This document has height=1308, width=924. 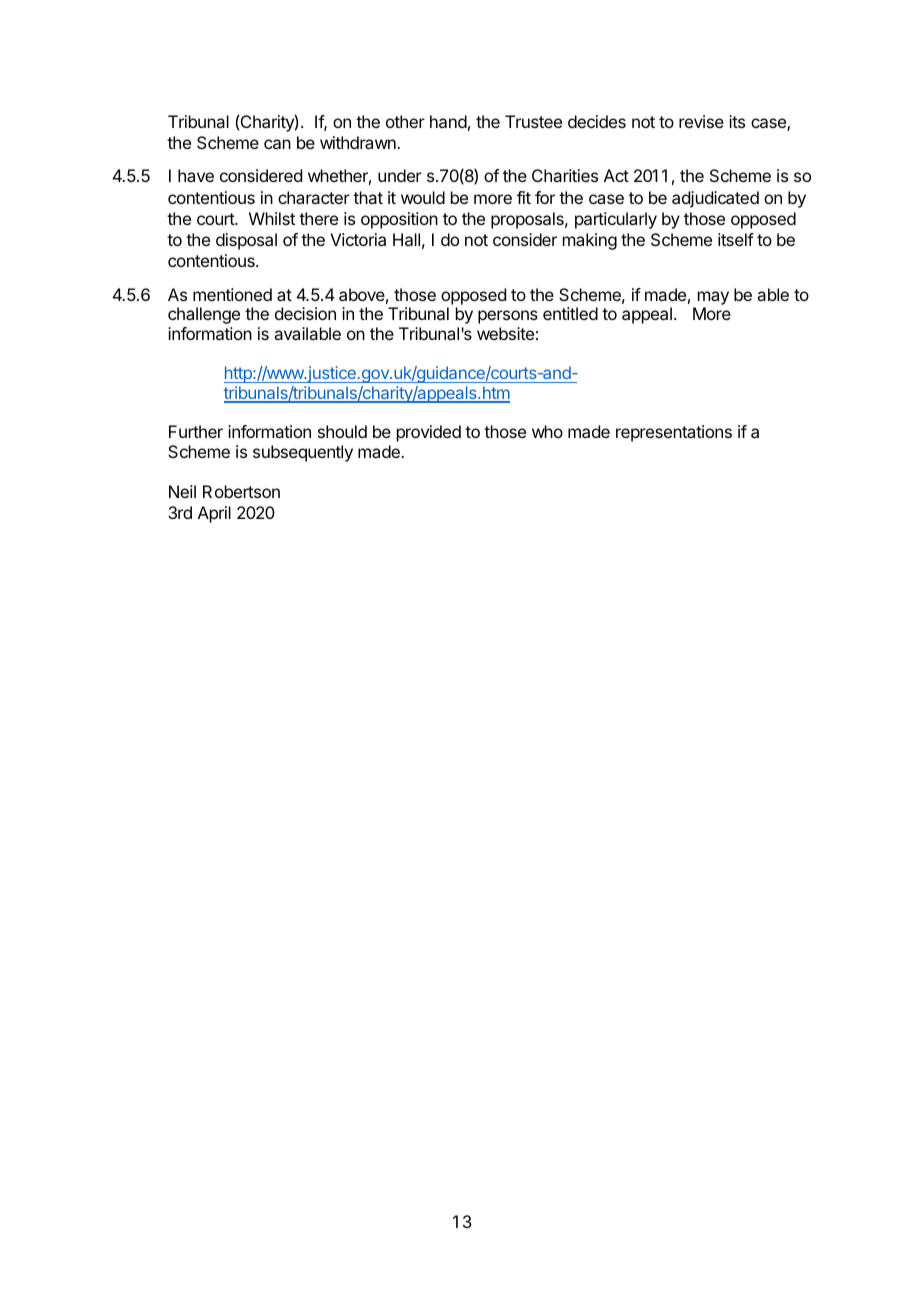 What do you see at coordinates (616, 220) in the document?
I see `particularly` at bounding box center [616, 220].
